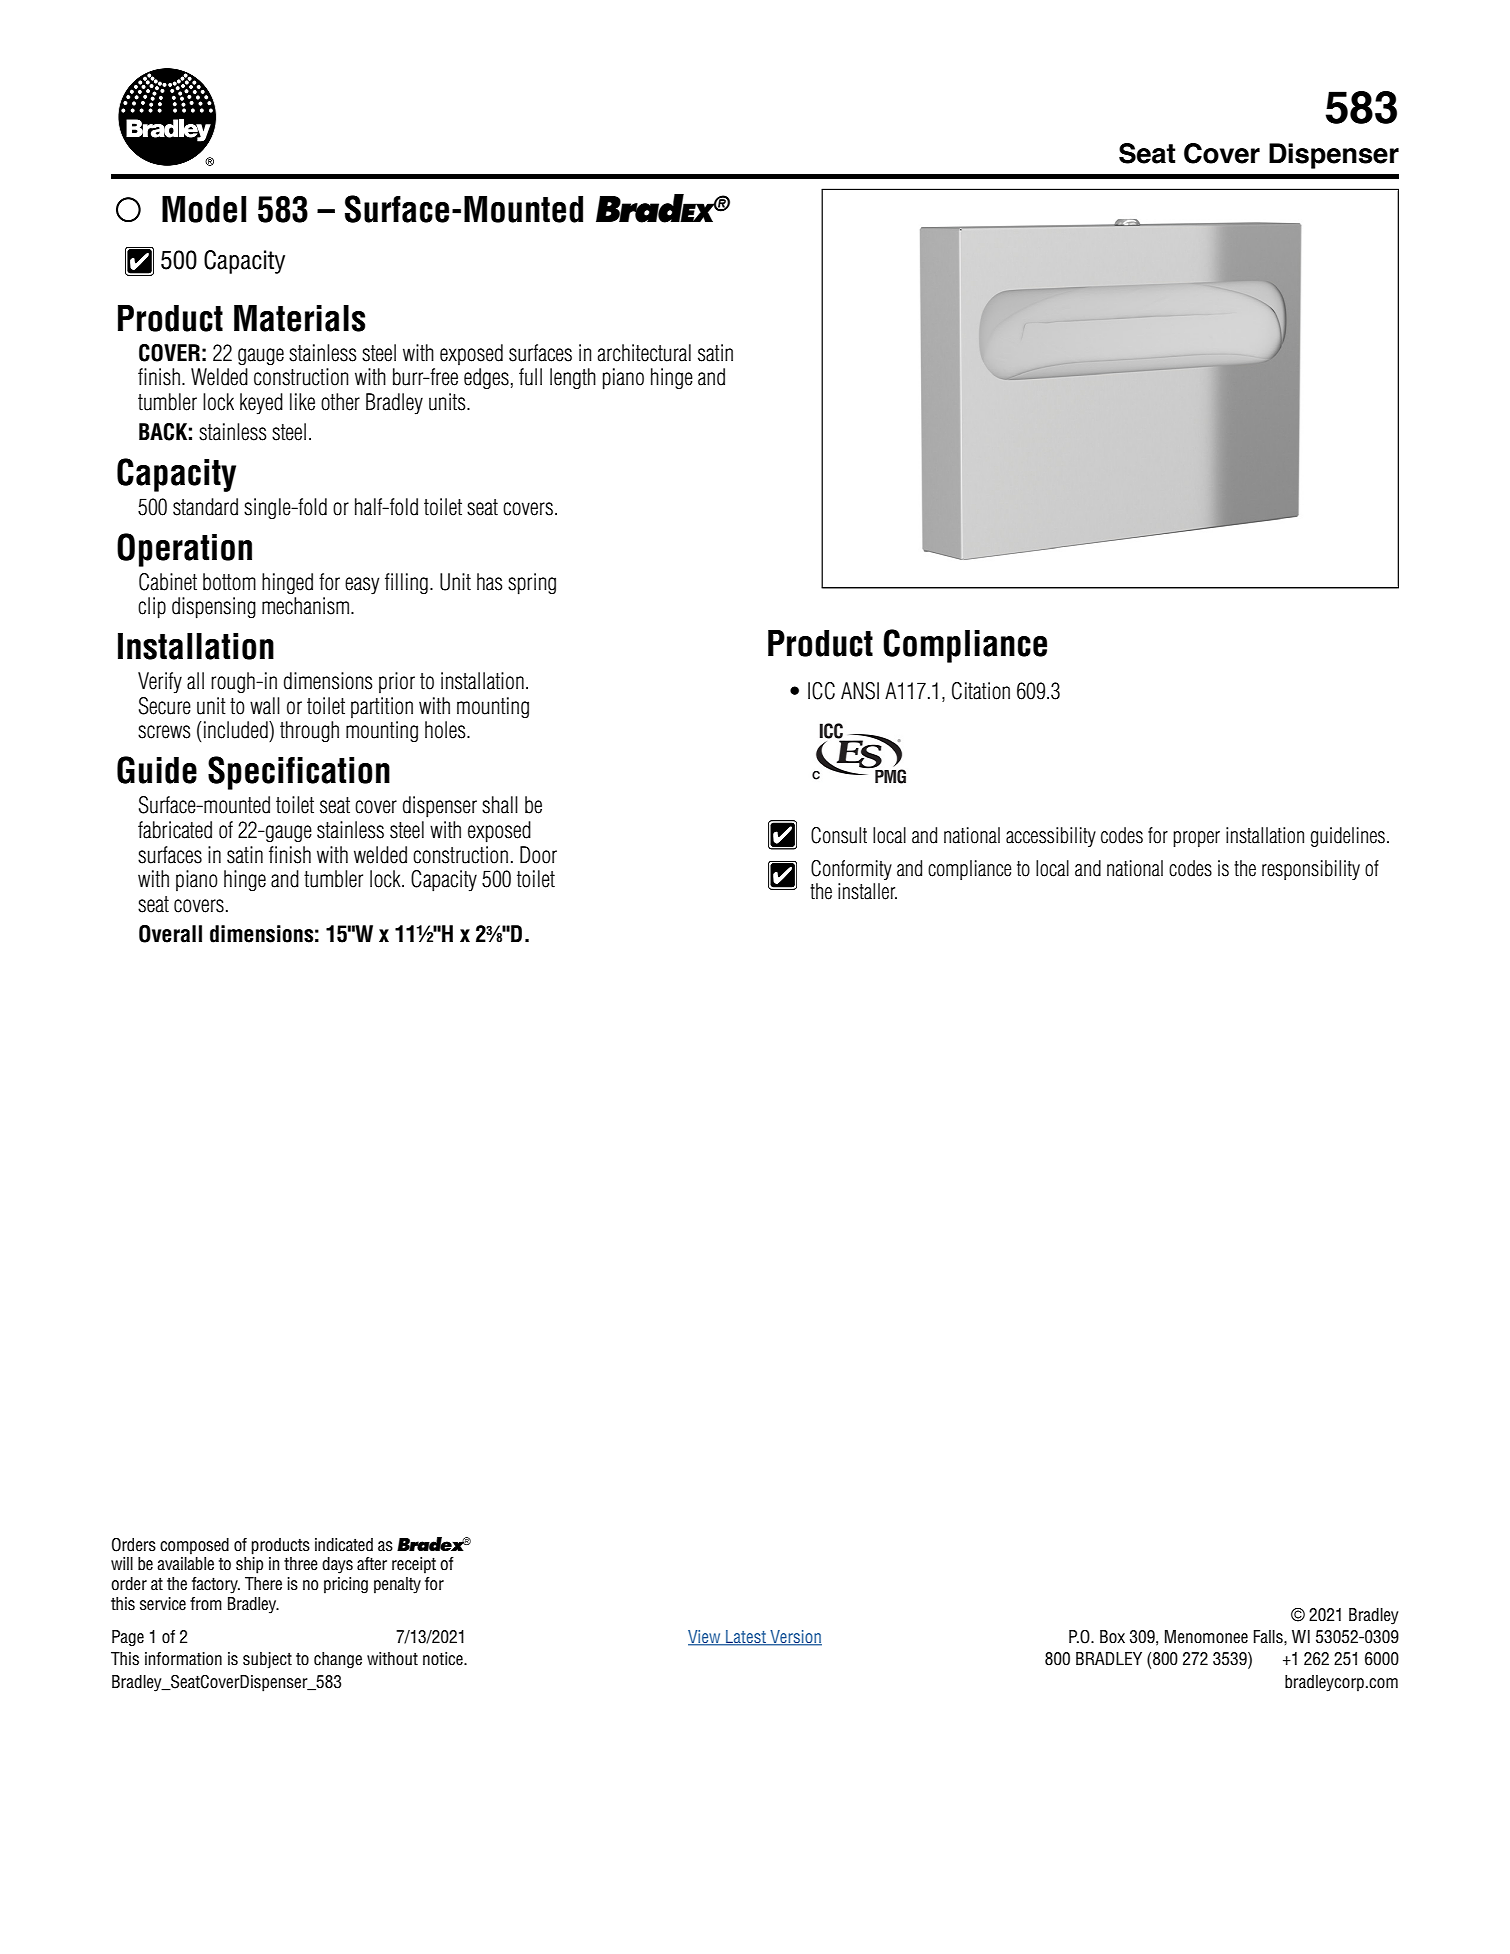 The image size is (1510, 1954). I want to click on length, so click(573, 378).
